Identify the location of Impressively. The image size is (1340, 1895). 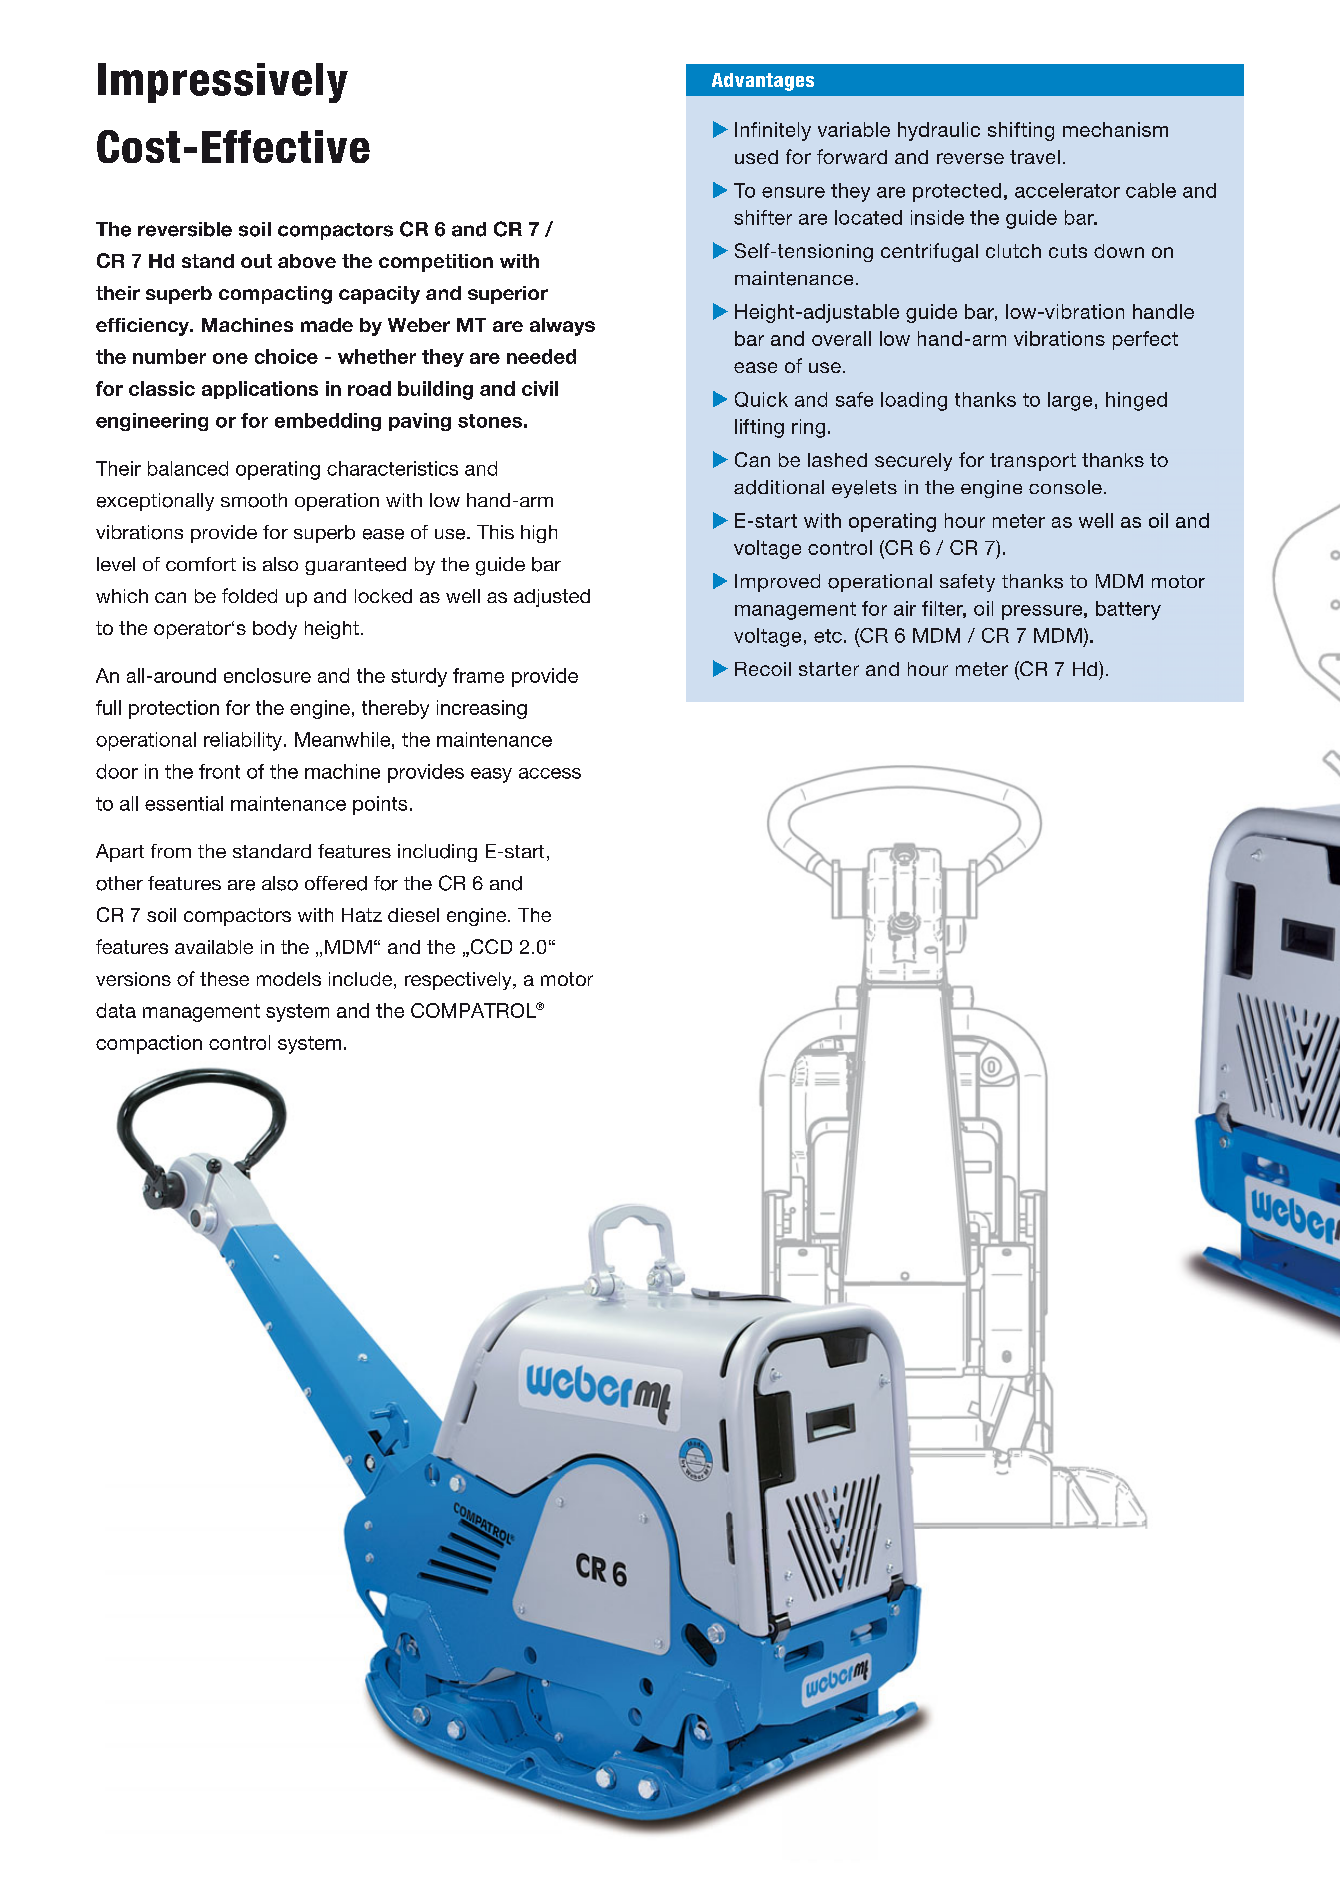
(223, 83).
